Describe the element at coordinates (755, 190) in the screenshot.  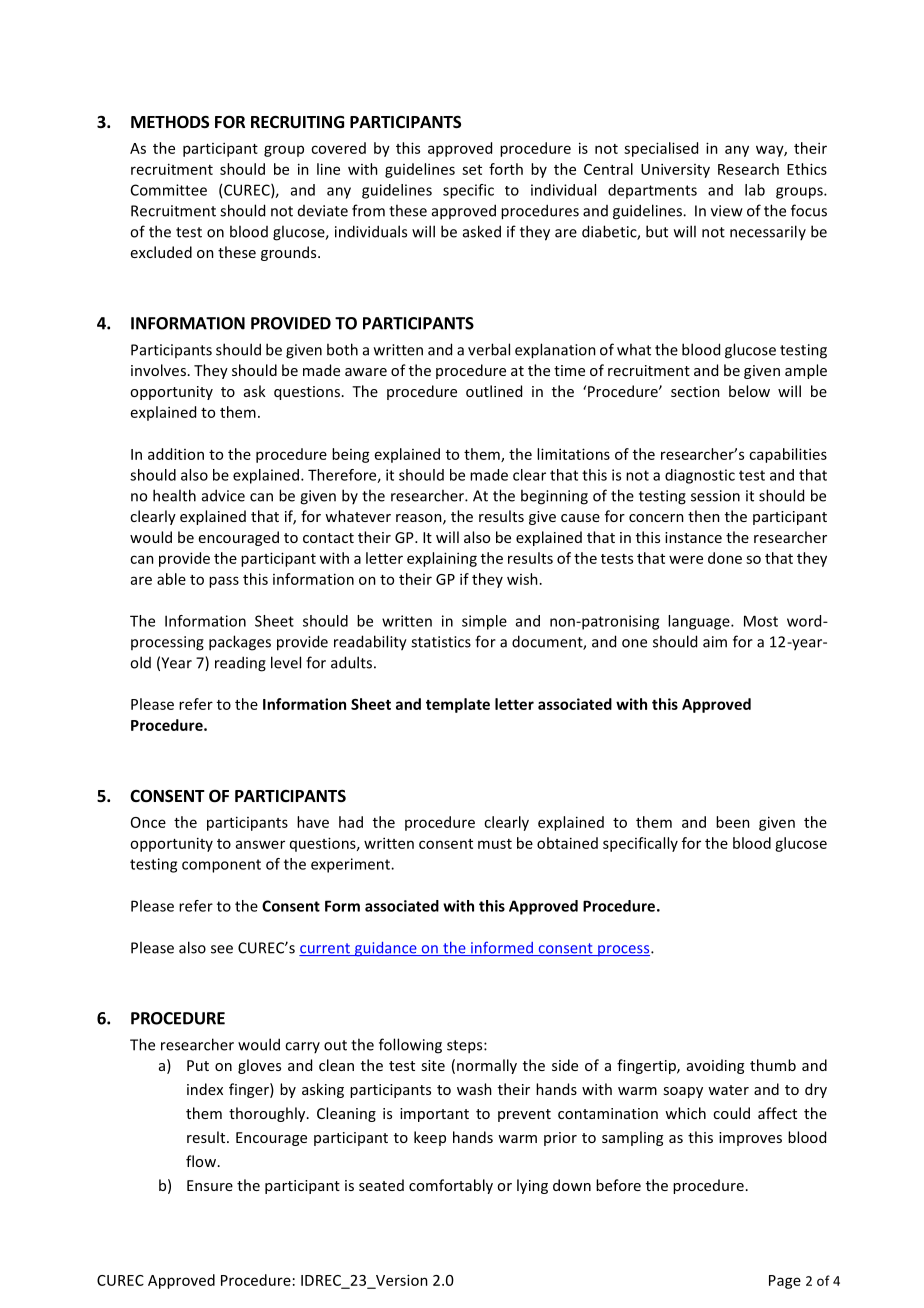
I see `lab` at that location.
